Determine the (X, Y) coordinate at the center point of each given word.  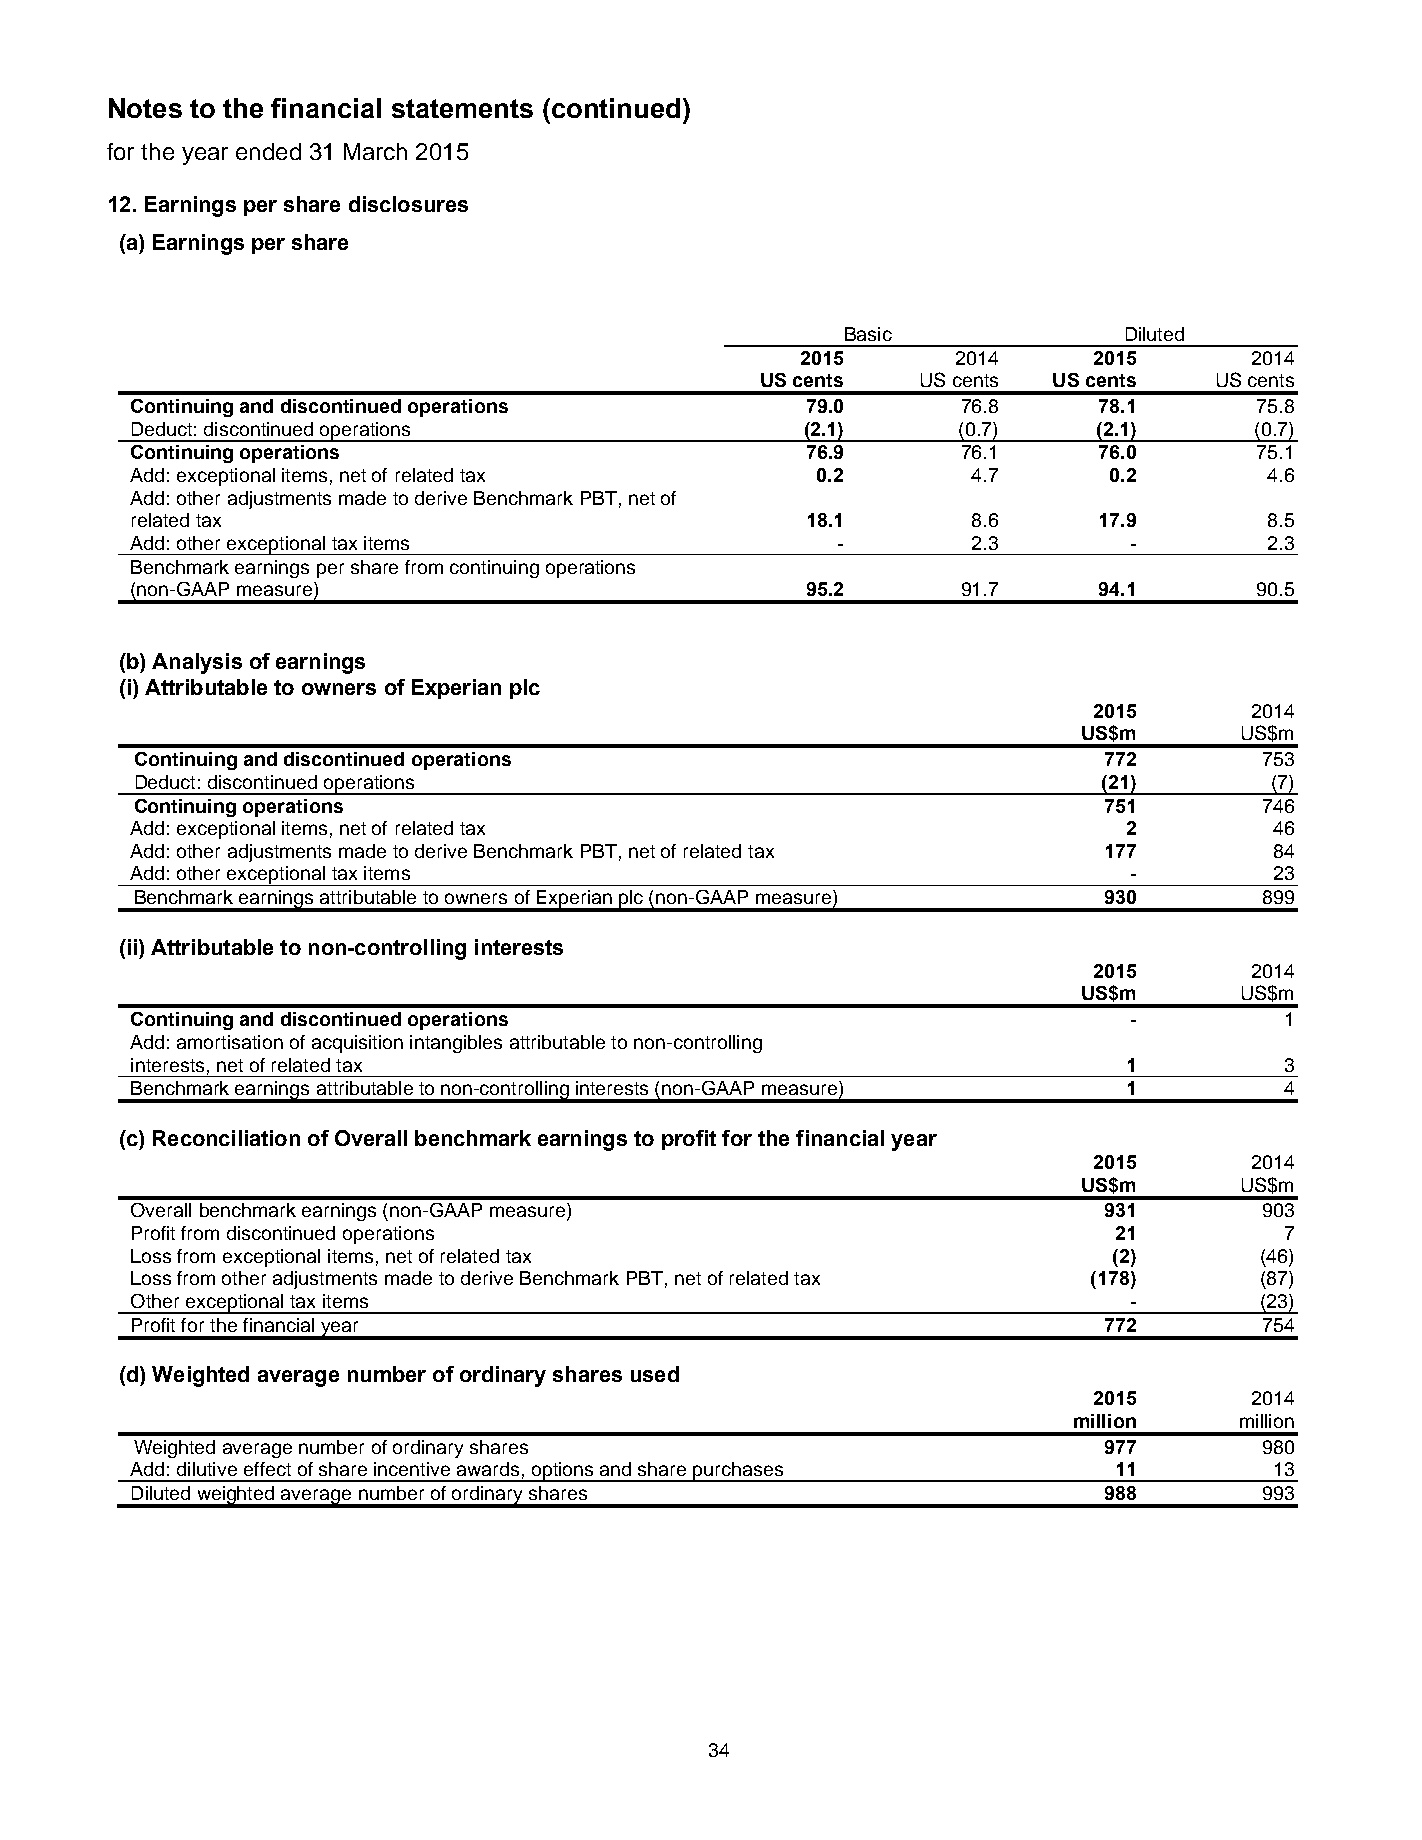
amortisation (230, 1042)
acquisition (357, 1044)
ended (268, 151)
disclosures (408, 204)
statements (462, 108)
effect (267, 1469)
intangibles (456, 1044)
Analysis (197, 663)
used (655, 1374)
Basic (868, 334)
